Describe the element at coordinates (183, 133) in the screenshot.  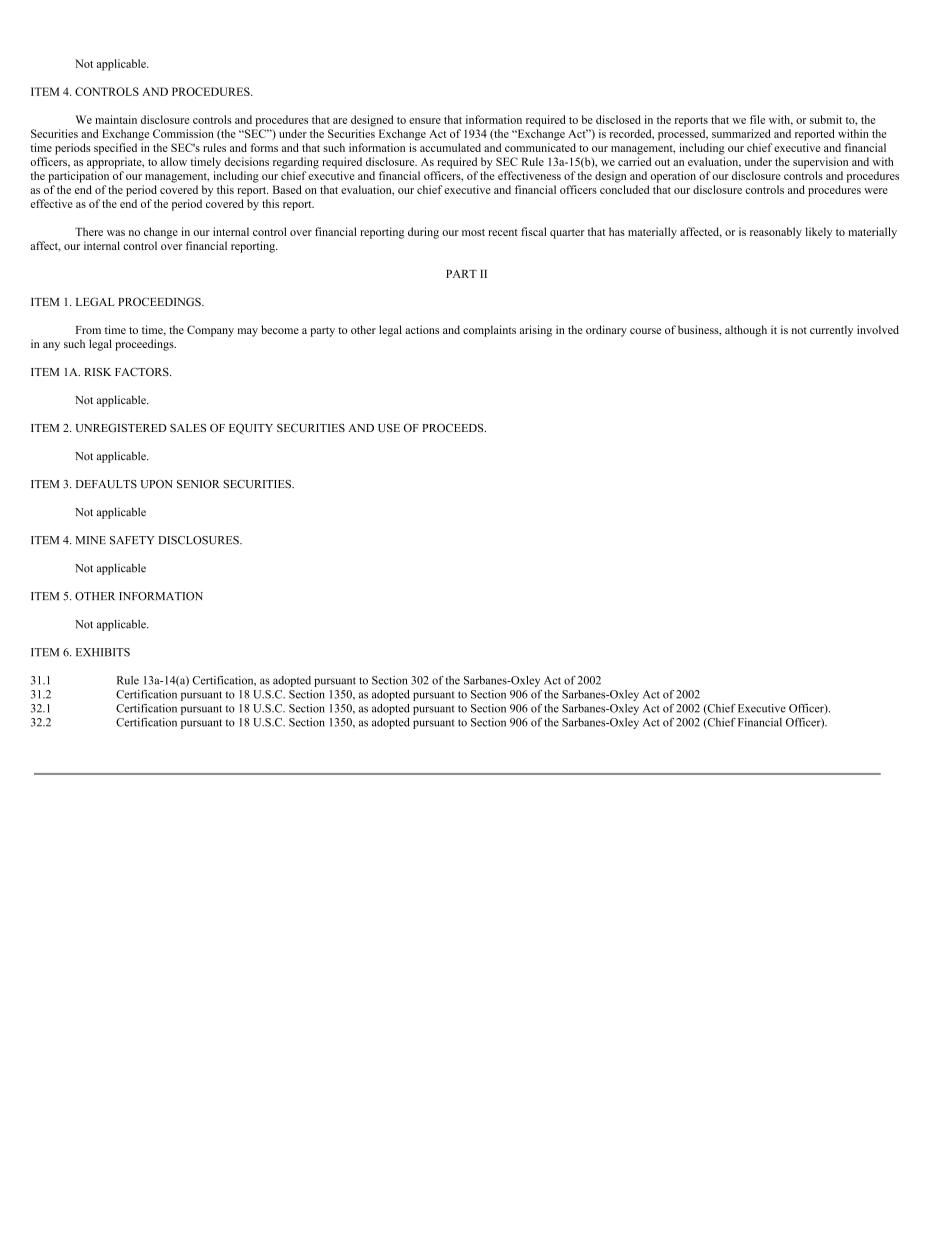
I see `Commission` at that location.
